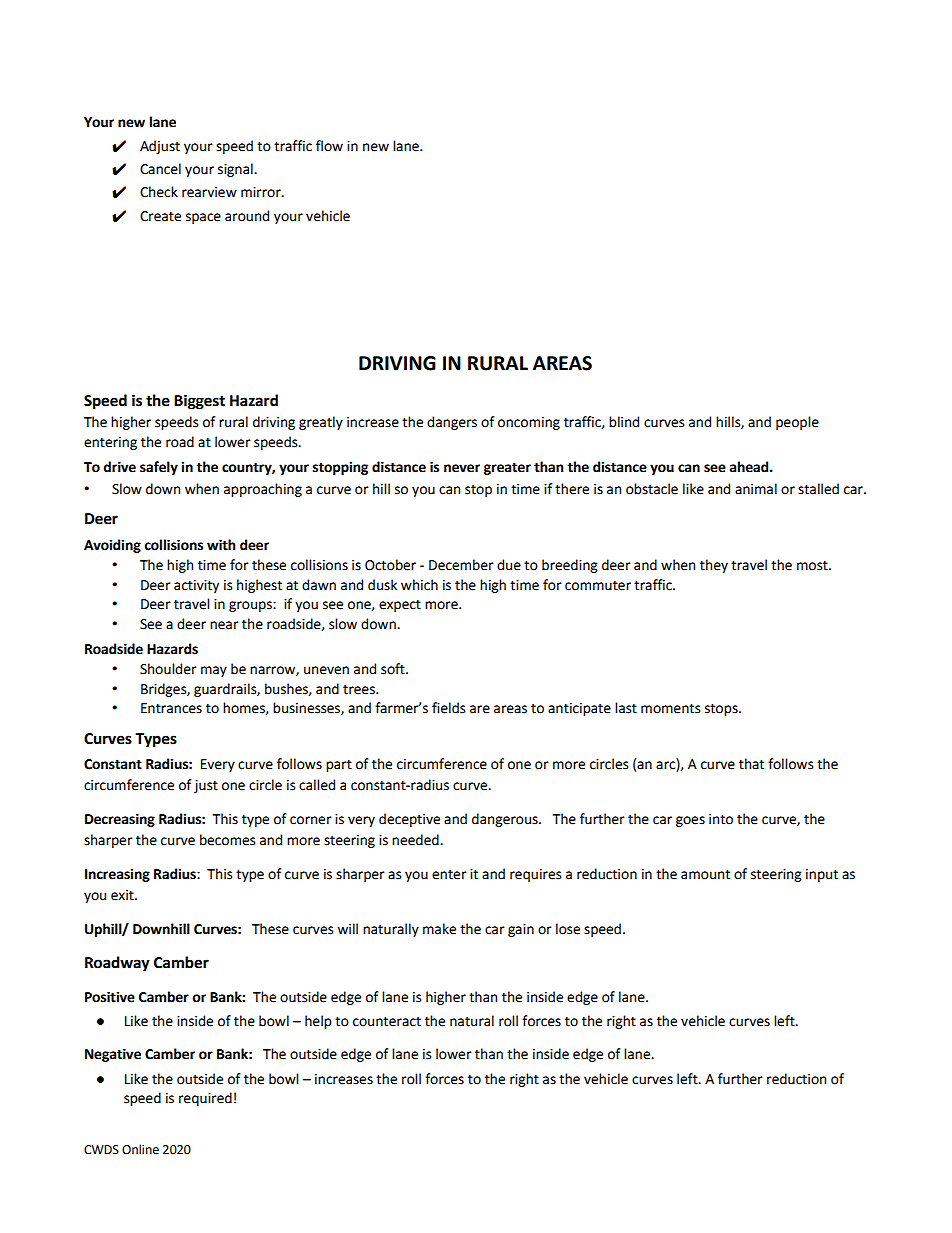 The height and width of the image is (1233, 952). What do you see at coordinates (209, 192) in the image?
I see `rearview` at bounding box center [209, 192].
